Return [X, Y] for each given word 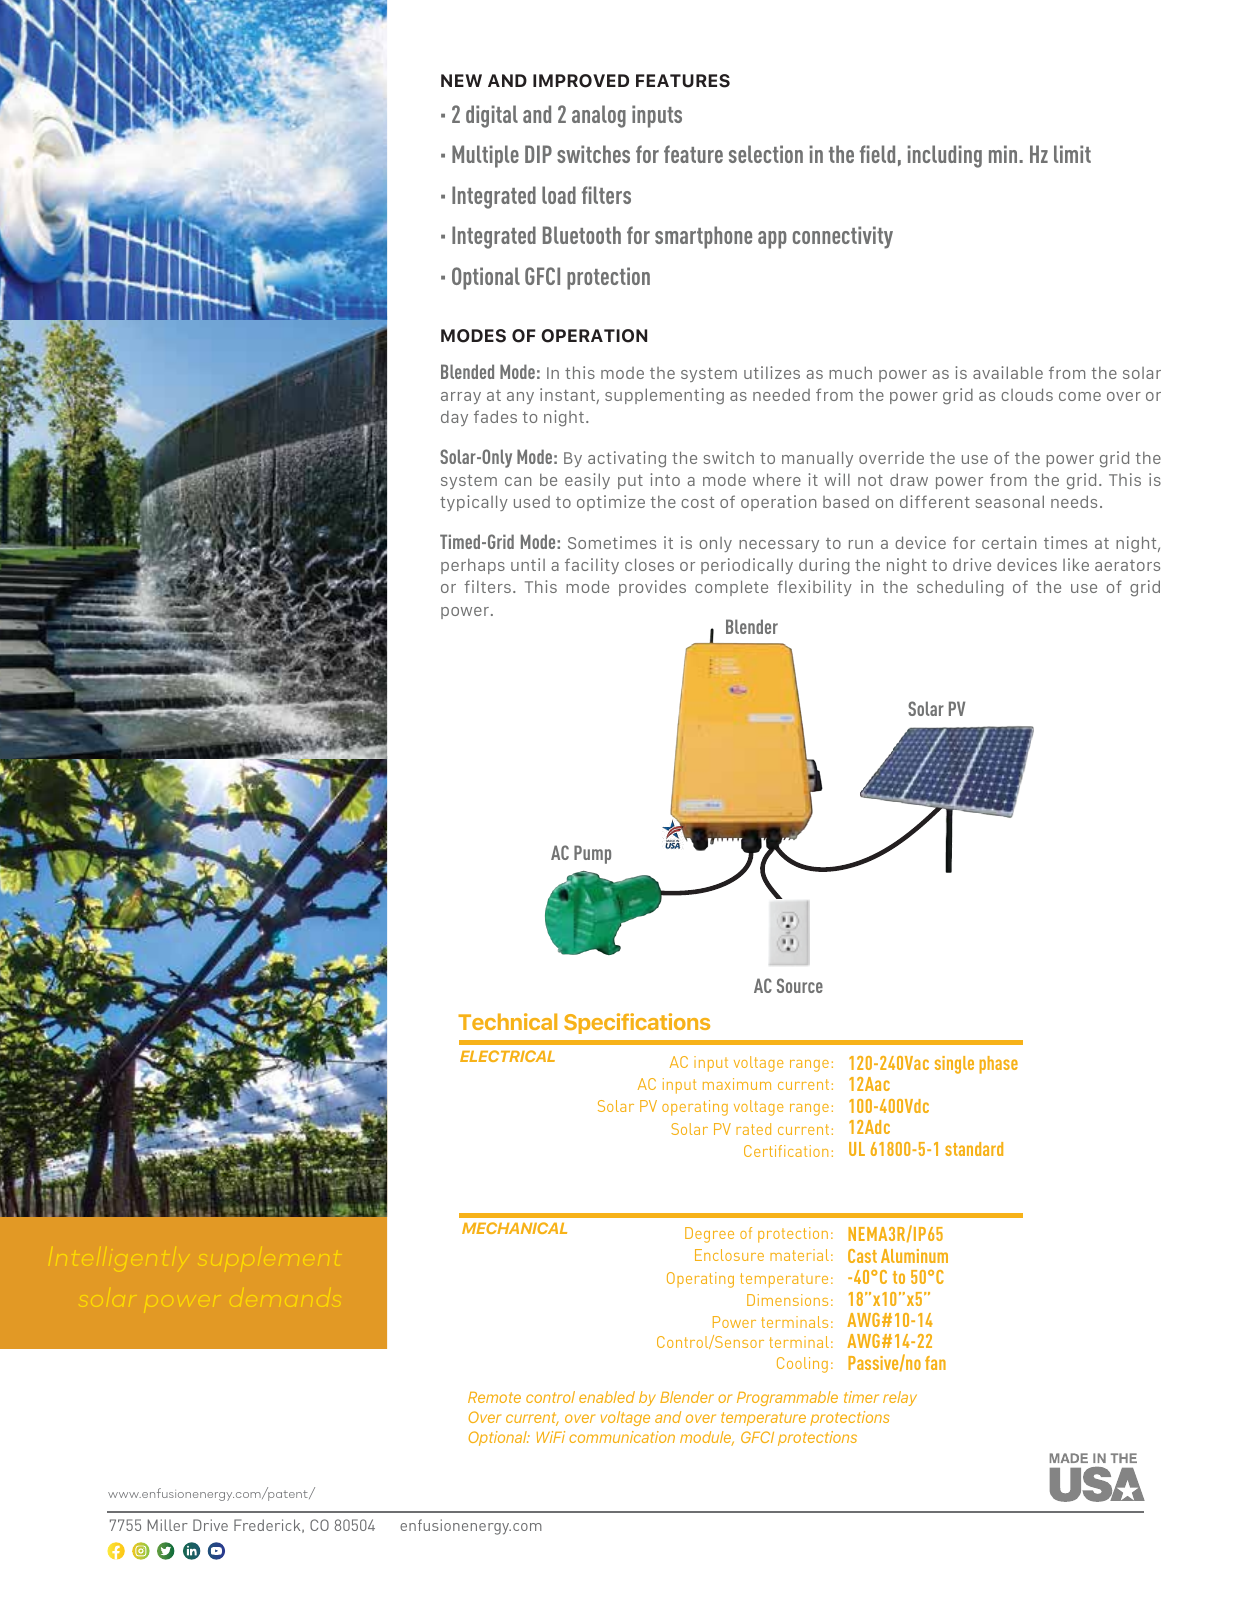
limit [1072, 154]
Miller [167, 1525]
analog [599, 116]
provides [652, 588]
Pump [592, 854]
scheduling [960, 588]
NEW [461, 80]
